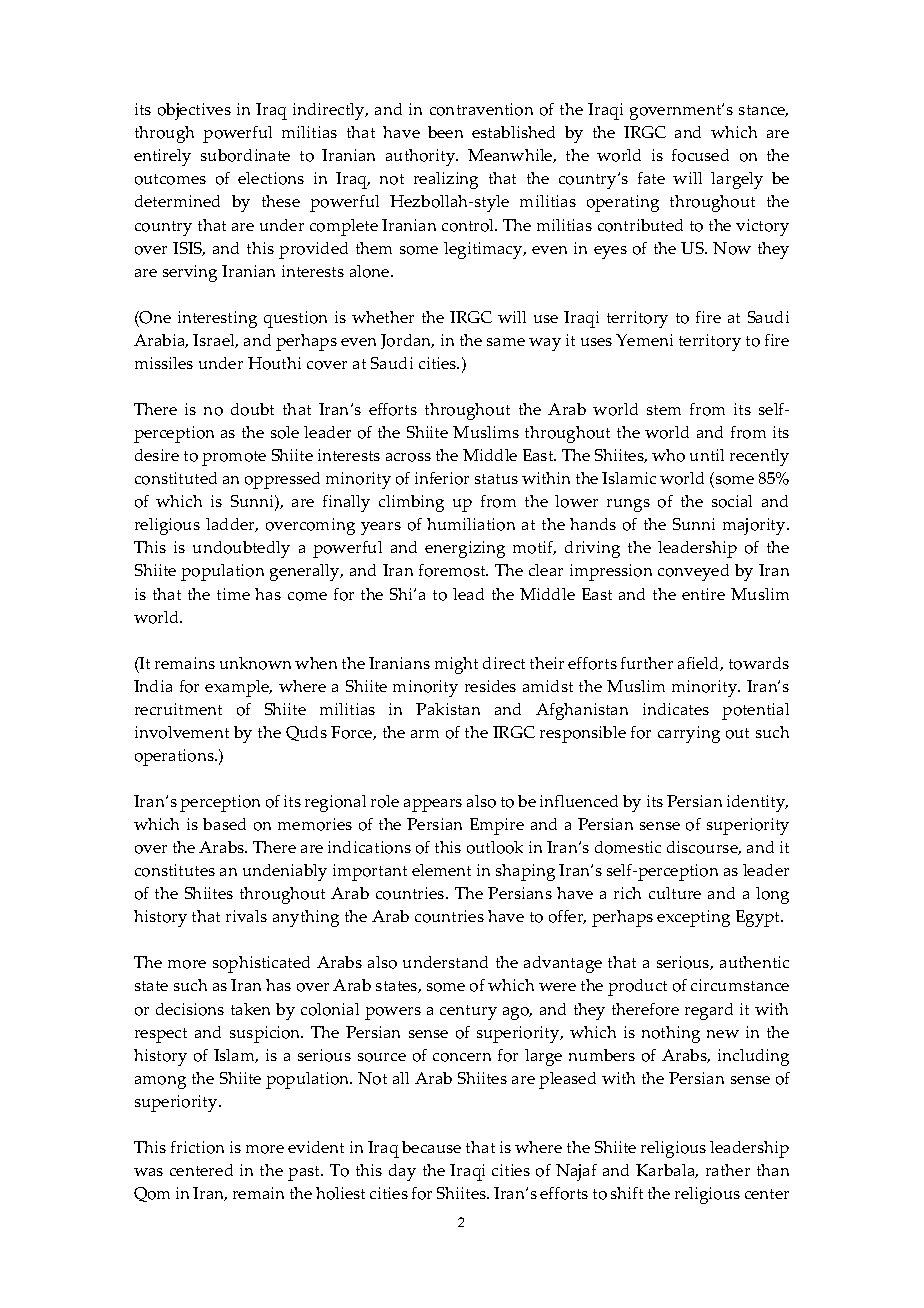  I want to click on same, so click(506, 342).
